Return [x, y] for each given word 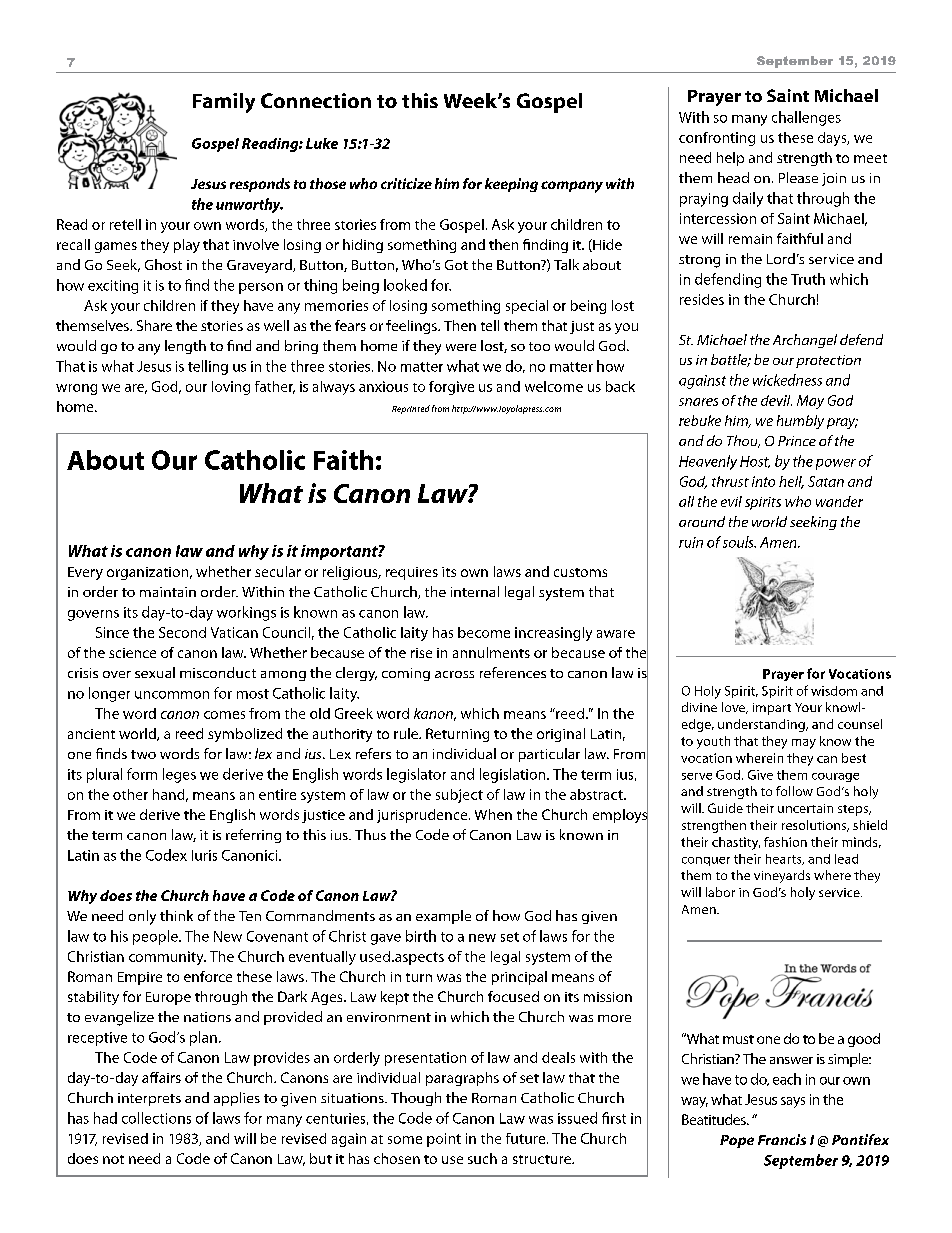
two [143, 754]
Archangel [805, 341]
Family [224, 103]
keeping [511, 185]
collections [156, 1118]
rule [407, 733]
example [443, 917]
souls [739, 542]
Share [154, 325]
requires [412, 573]
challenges [806, 118]
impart [772, 709]
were [461, 347]
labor [720, 892]
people [156, 937]
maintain [168, 592]
